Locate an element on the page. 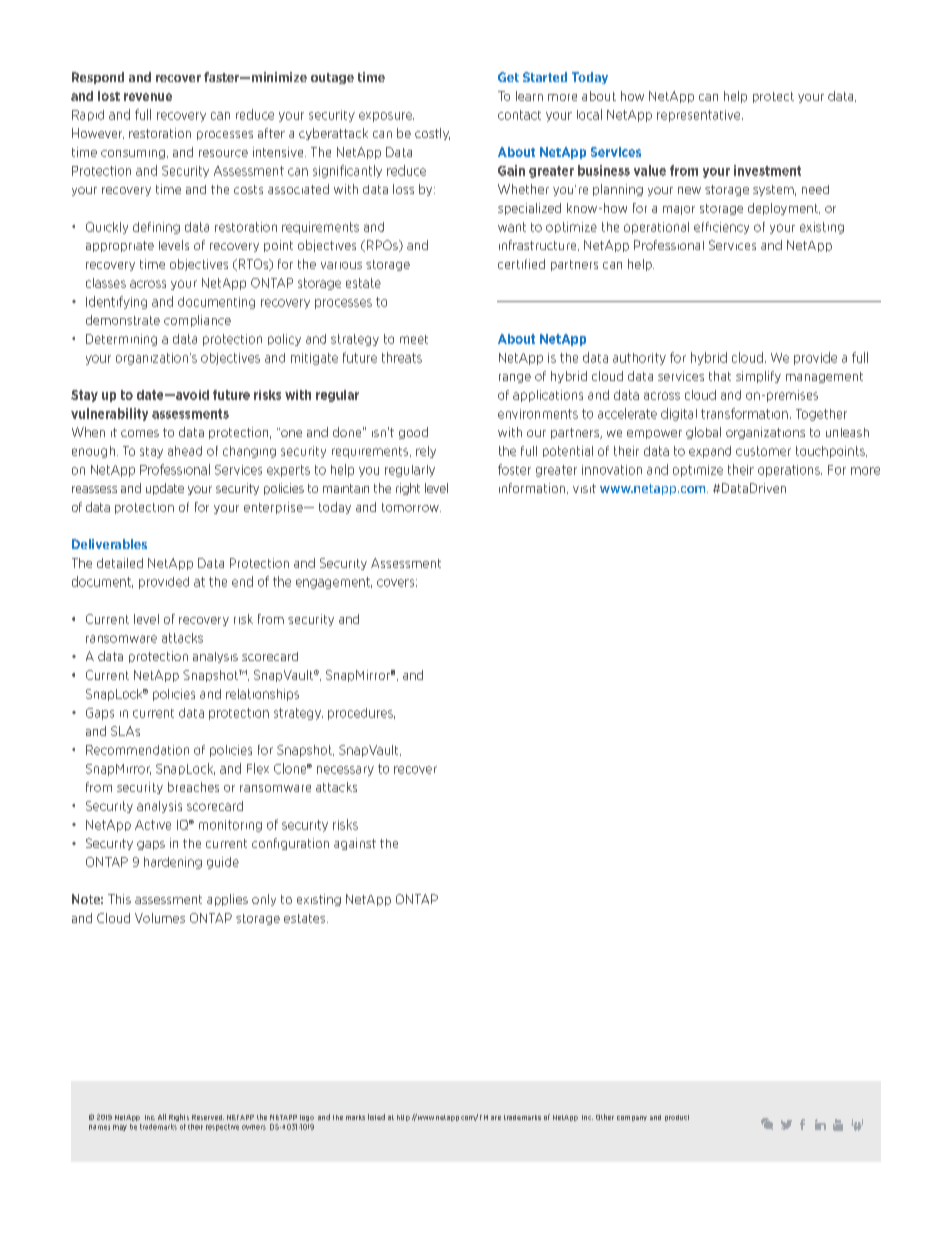 Image resolution: width=952 pixels, height=1233 pixels. revenue is located at coordinates (148, 97).
